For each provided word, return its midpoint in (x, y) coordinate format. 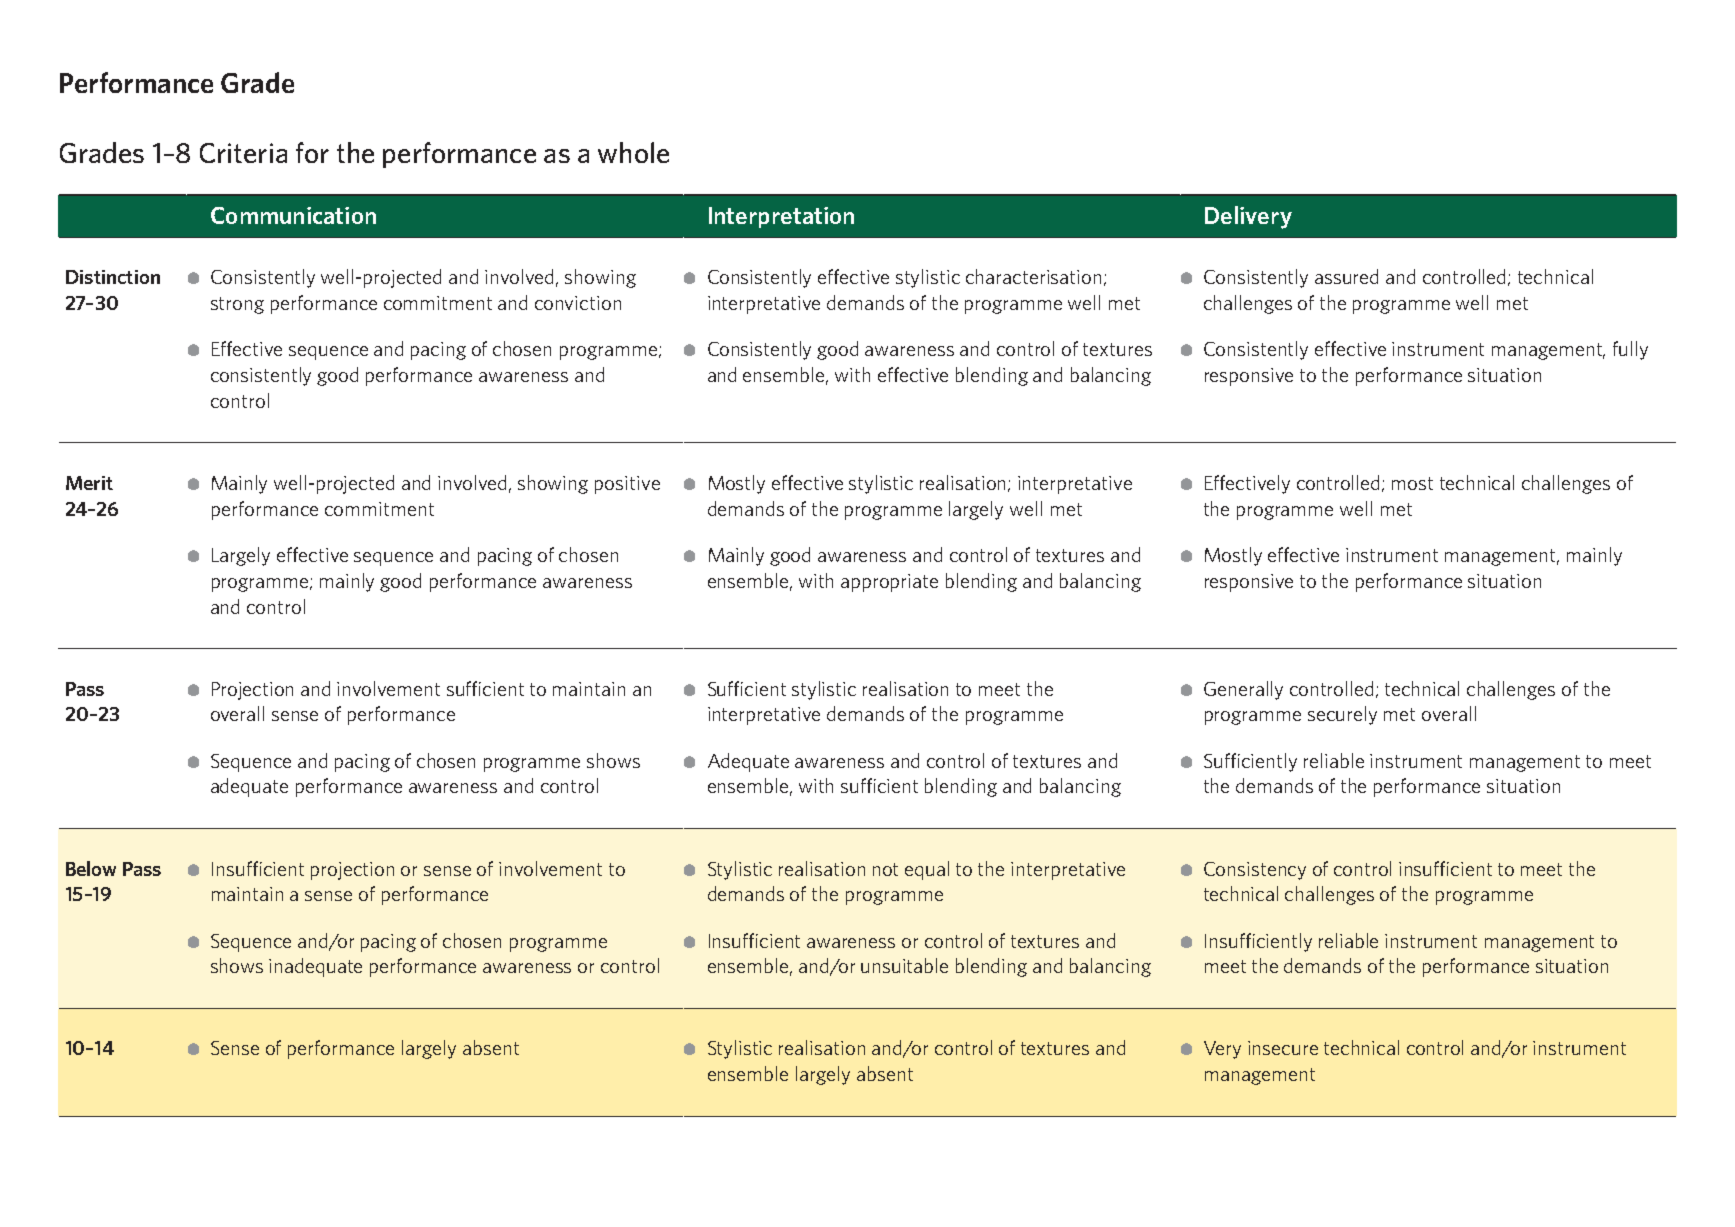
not (885, 869)
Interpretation (781, 217)
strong (237, 305)
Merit (89, 483)
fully (1630, 350)
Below (91, 868)
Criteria (243, 153)
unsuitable (904, 965)
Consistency (1255, 871)
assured (1346, 276)
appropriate (889, 583)
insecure (1283, 1048)
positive (627, 485)
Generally (1243, 690)
